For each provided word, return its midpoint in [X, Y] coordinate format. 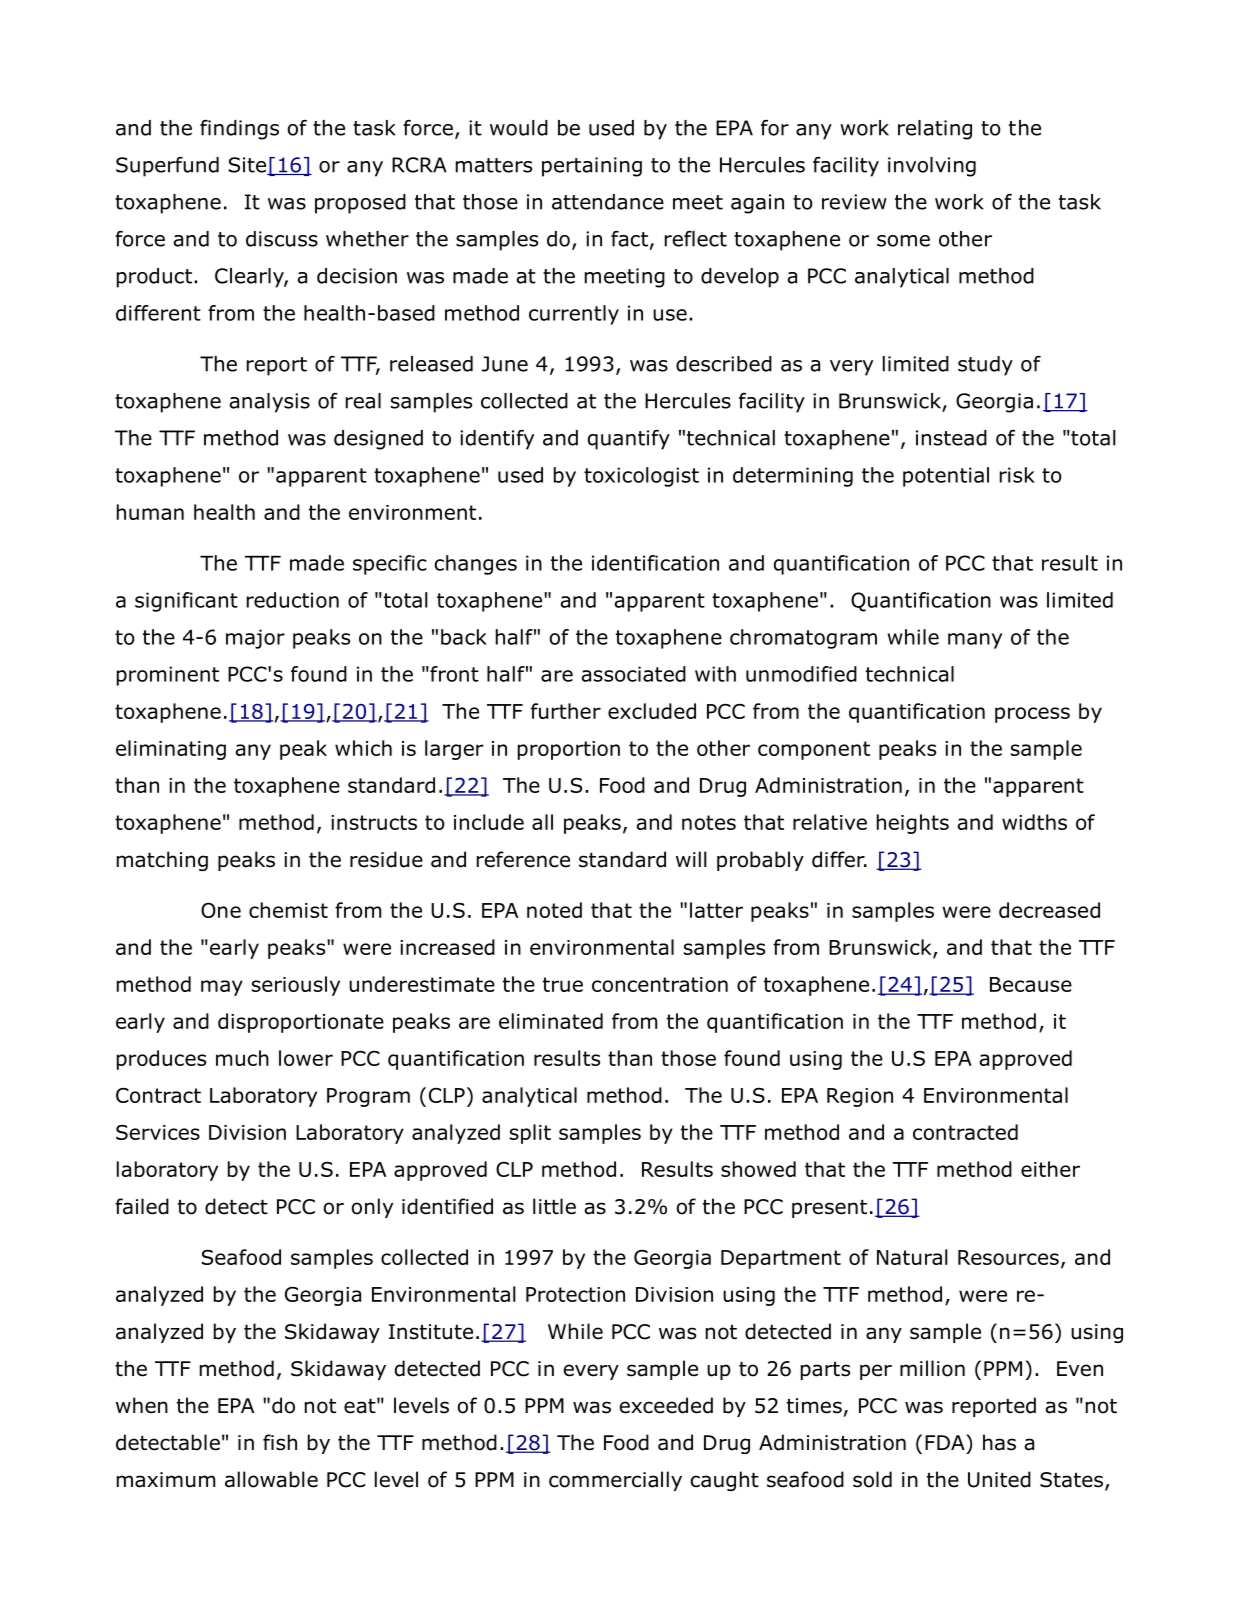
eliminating [171, 750]
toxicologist [641, 477]
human [150, 512]
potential [946, 477]
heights [913, 824]
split [530, 1134]
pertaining [592, 167]
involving [932, 167]
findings [239, 130]
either [1050, 1169]
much [242, 1058]
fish [280, 1442]
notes [709, 822]
